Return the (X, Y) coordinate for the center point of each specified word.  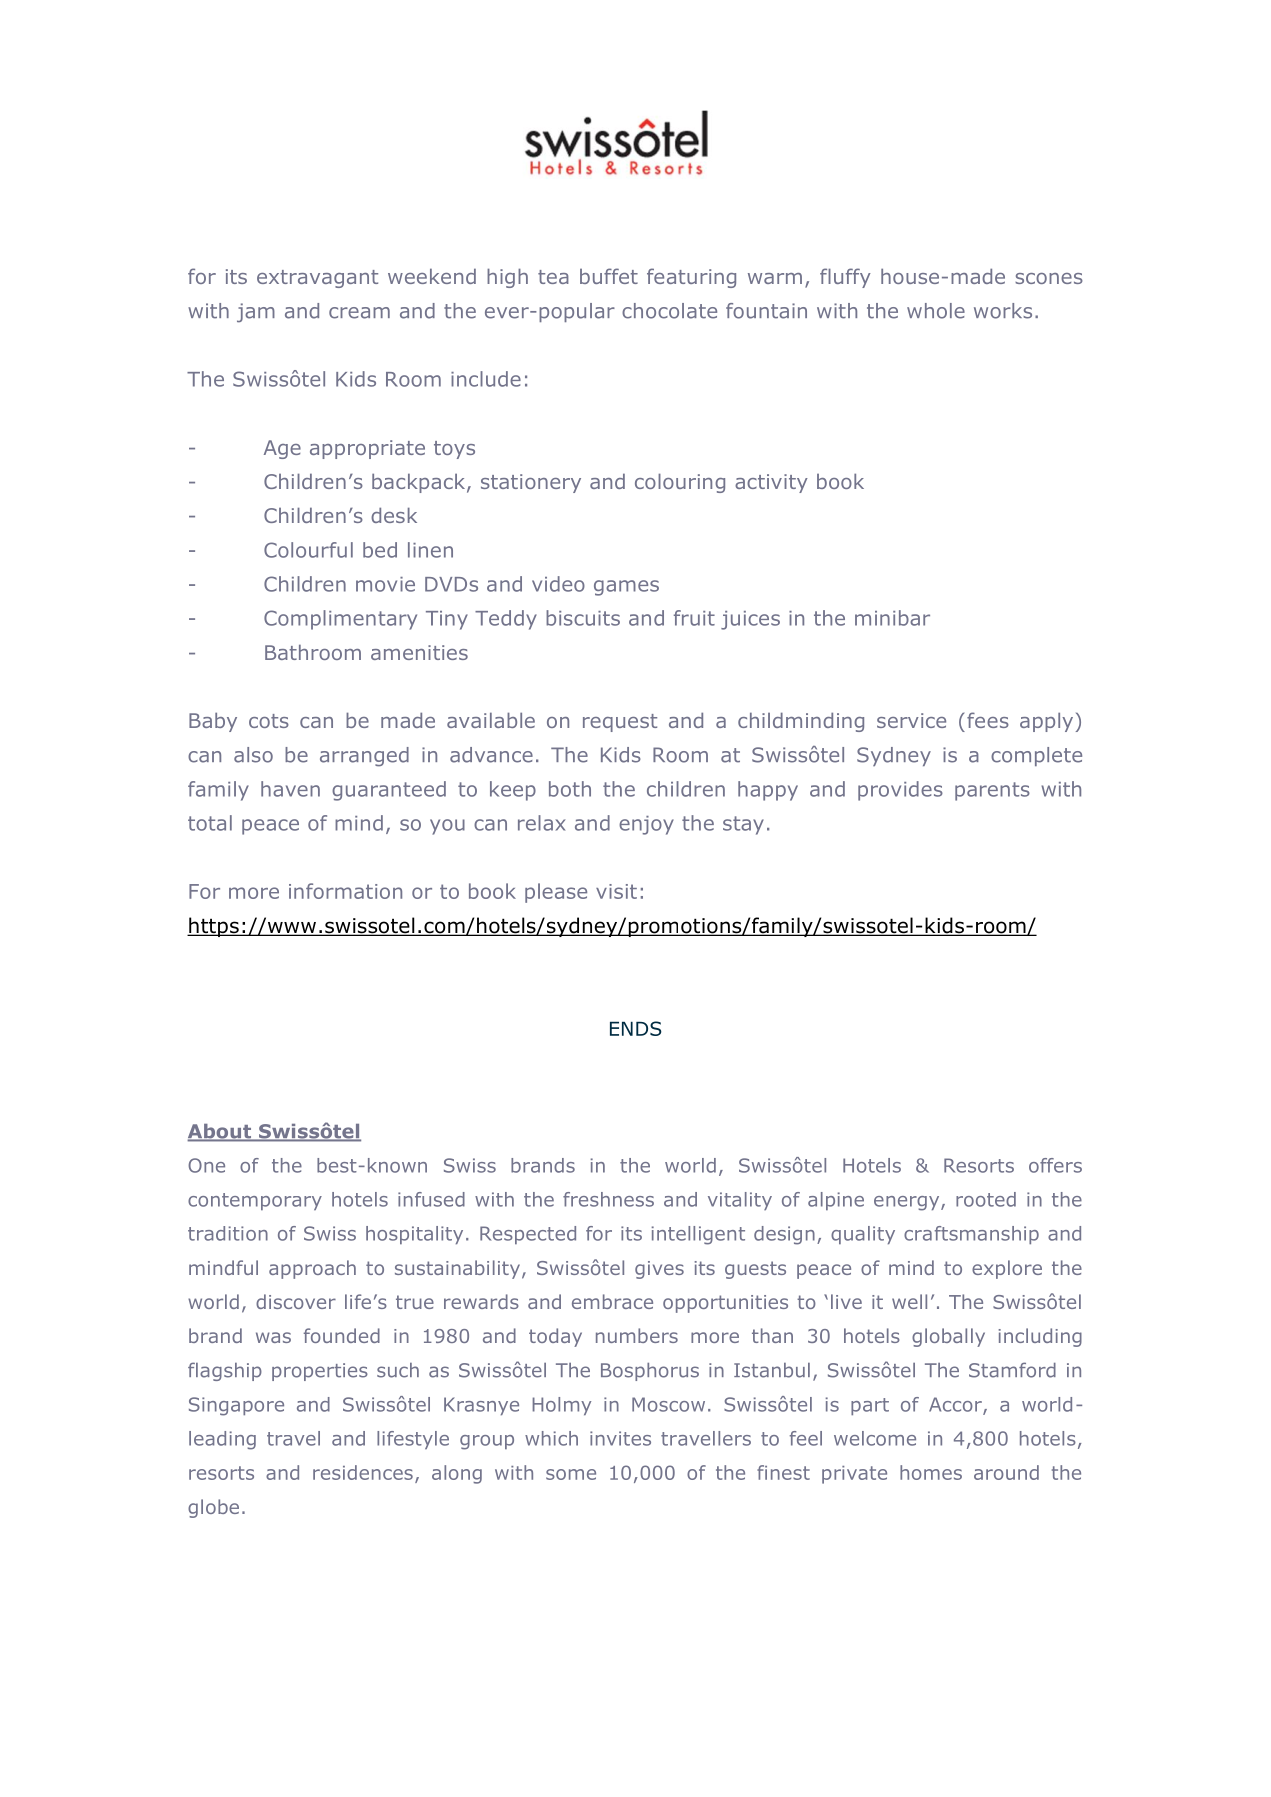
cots (269, 721)
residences (363, 1472)
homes (931, 1472)
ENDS (636, 1028)
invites (620, 1438)
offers (1055, 1165)
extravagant (317, 279)
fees (988, 720)
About (220, 1132)
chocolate (669, 311)
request (620, 723)
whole (936, 311)
